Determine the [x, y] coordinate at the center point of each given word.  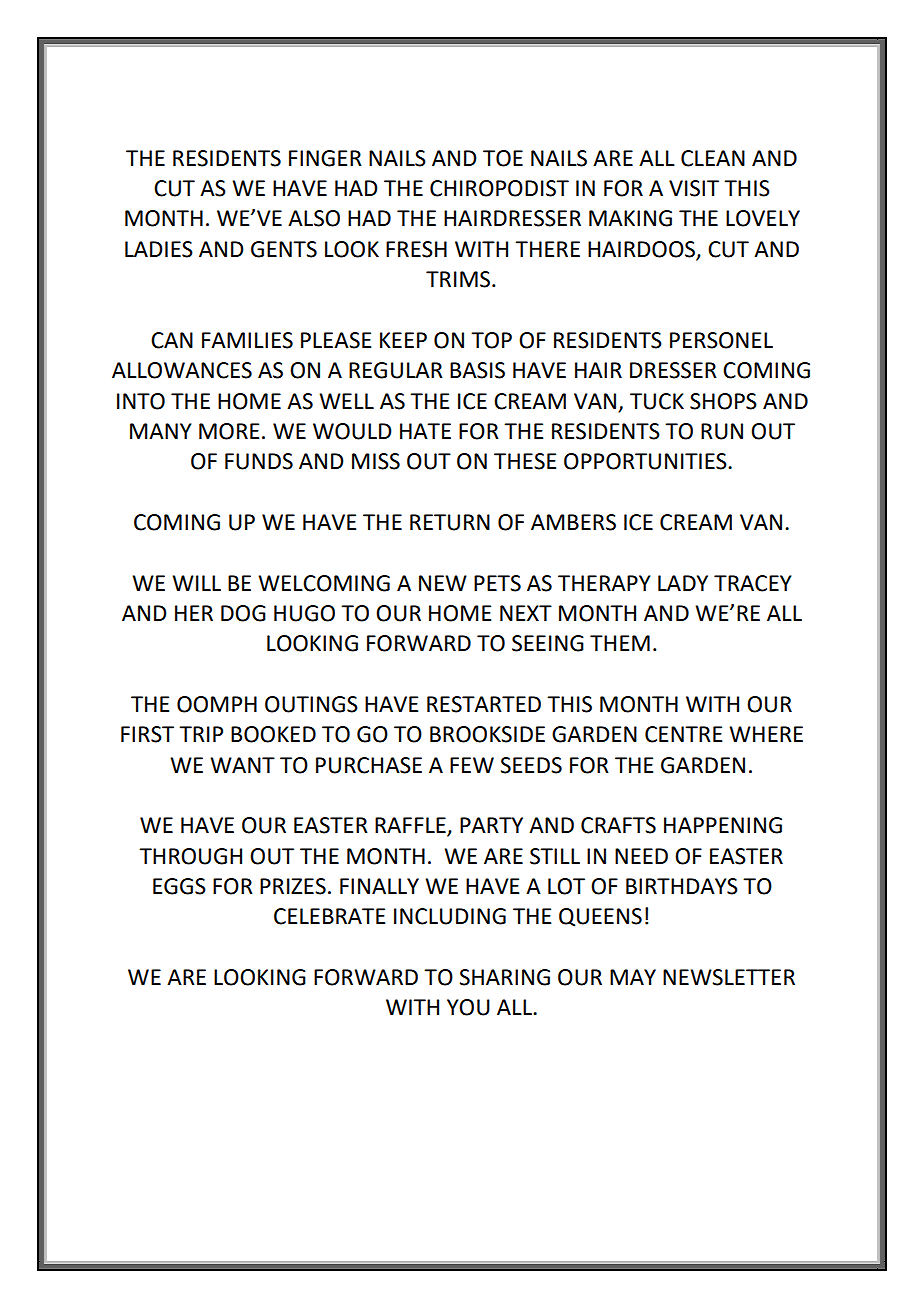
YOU [468, 1007]
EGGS [179, 886]
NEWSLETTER [729, 977]
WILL [196, 583]
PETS [497, 583]
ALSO [314, 218]
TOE [503, 158]
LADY [683, 583]
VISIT [694, 188]
